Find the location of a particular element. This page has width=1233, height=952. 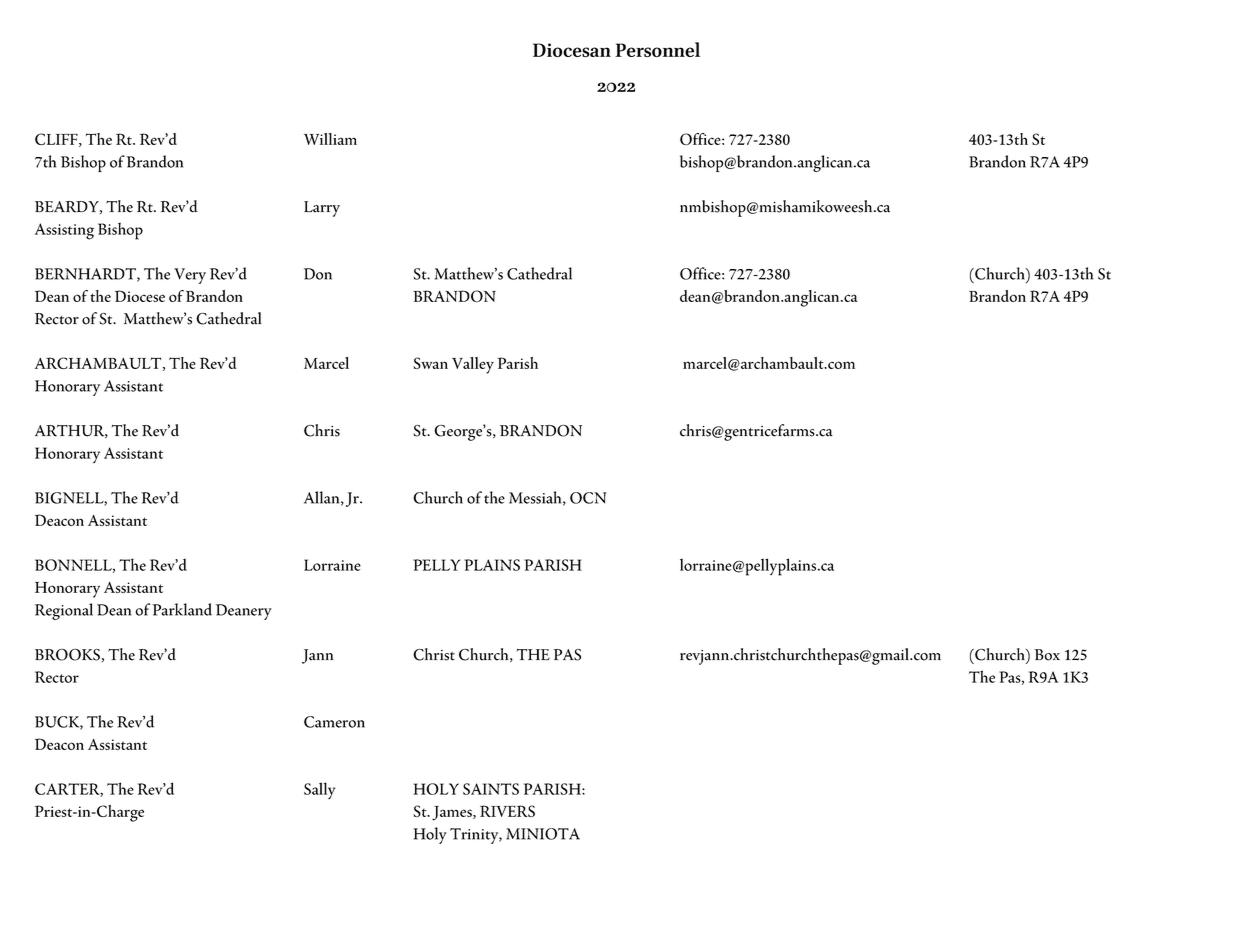

Personnel is located at coordinates (657, 49).
